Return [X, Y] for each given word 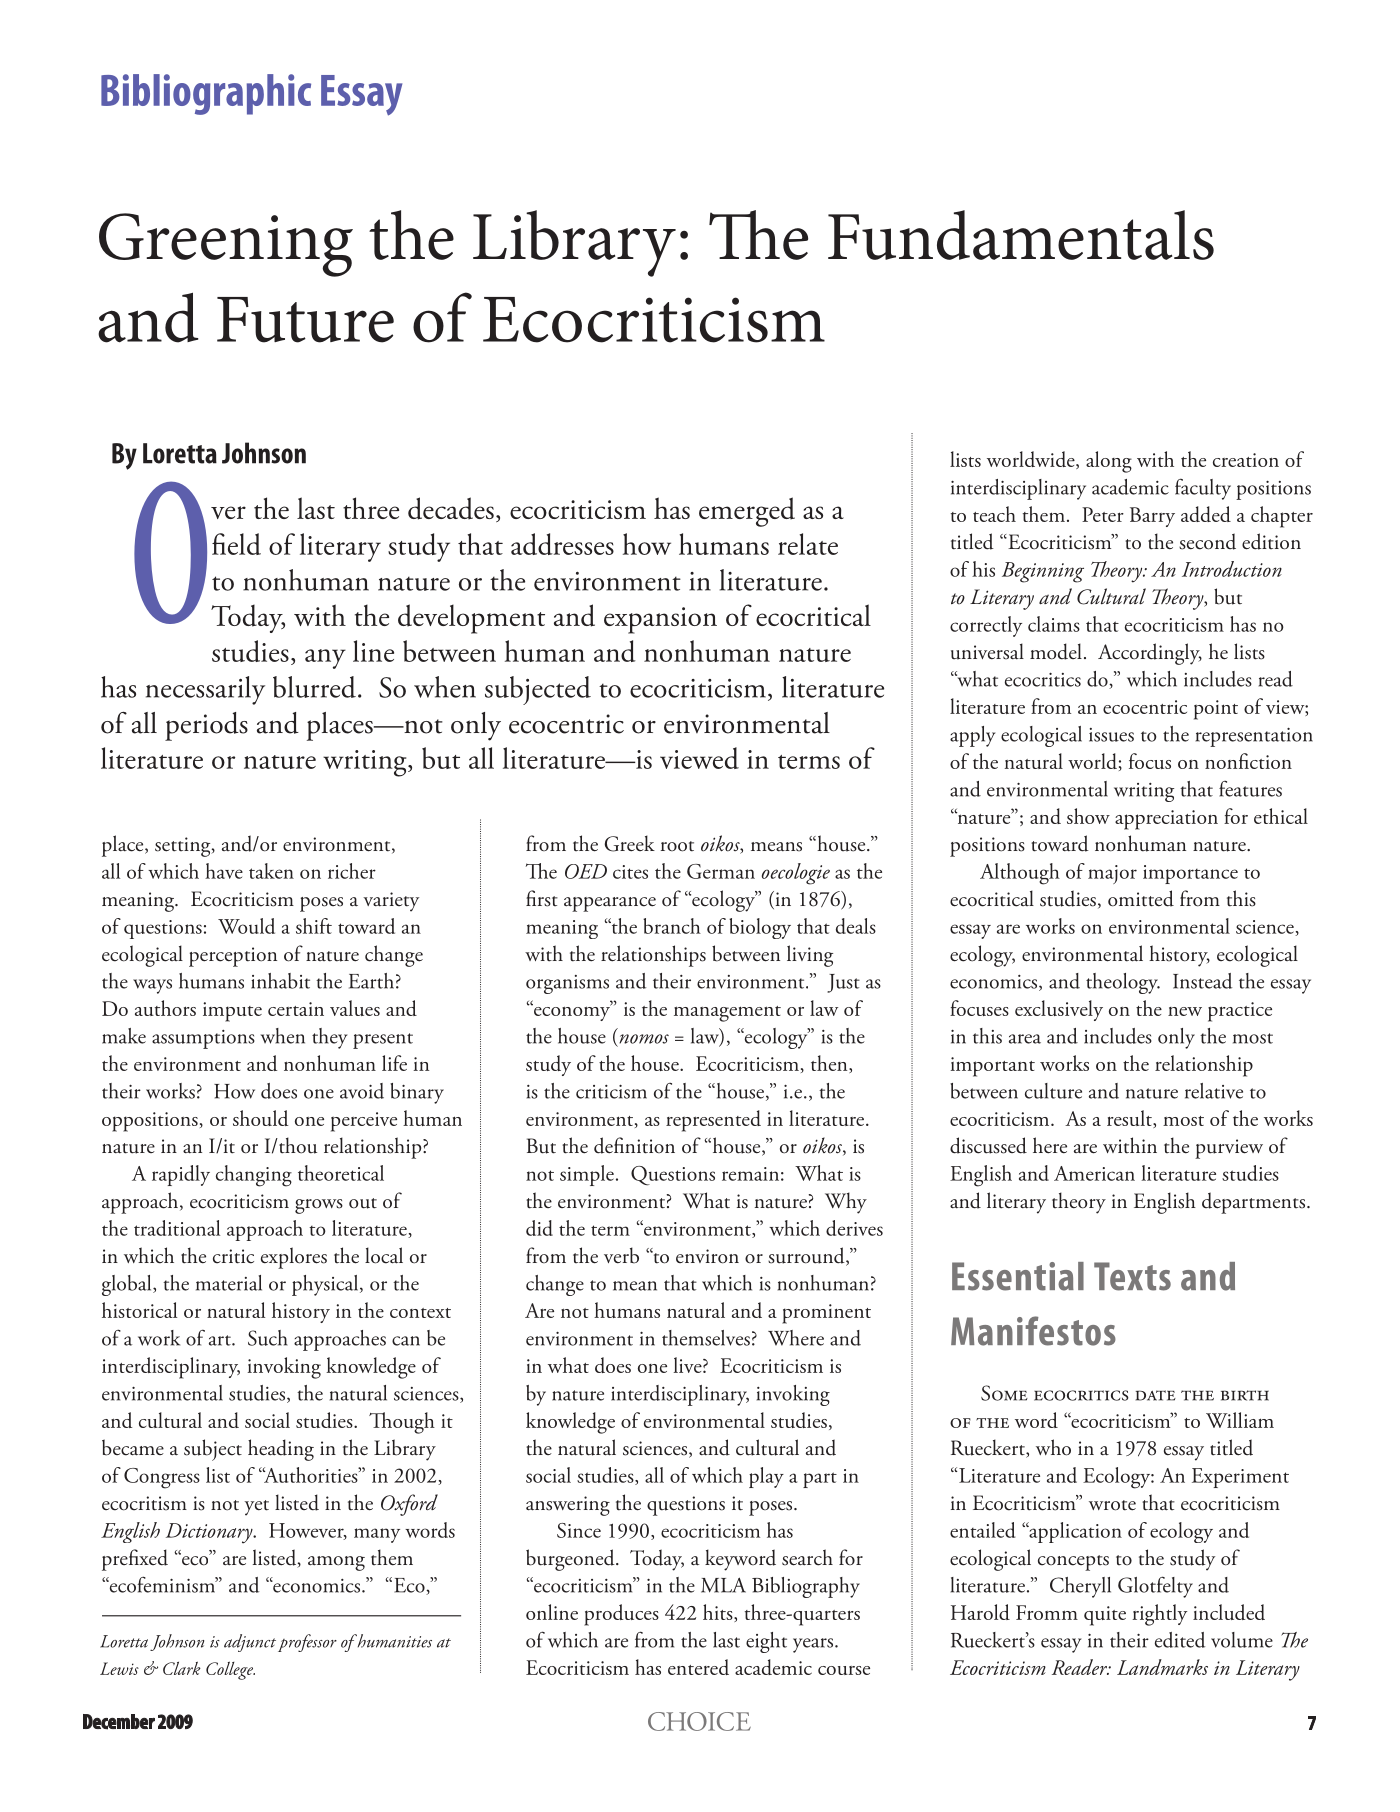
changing [254, 1176]
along [1109, 462]
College [230, 1670]
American [1094, 1173]
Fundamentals [1021, 235]
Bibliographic [206, 94]
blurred [314, 687]
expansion [660, 620]
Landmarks [1162, 1667]
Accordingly [1150, 654]
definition [634, 1145]
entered [698, 1667]
